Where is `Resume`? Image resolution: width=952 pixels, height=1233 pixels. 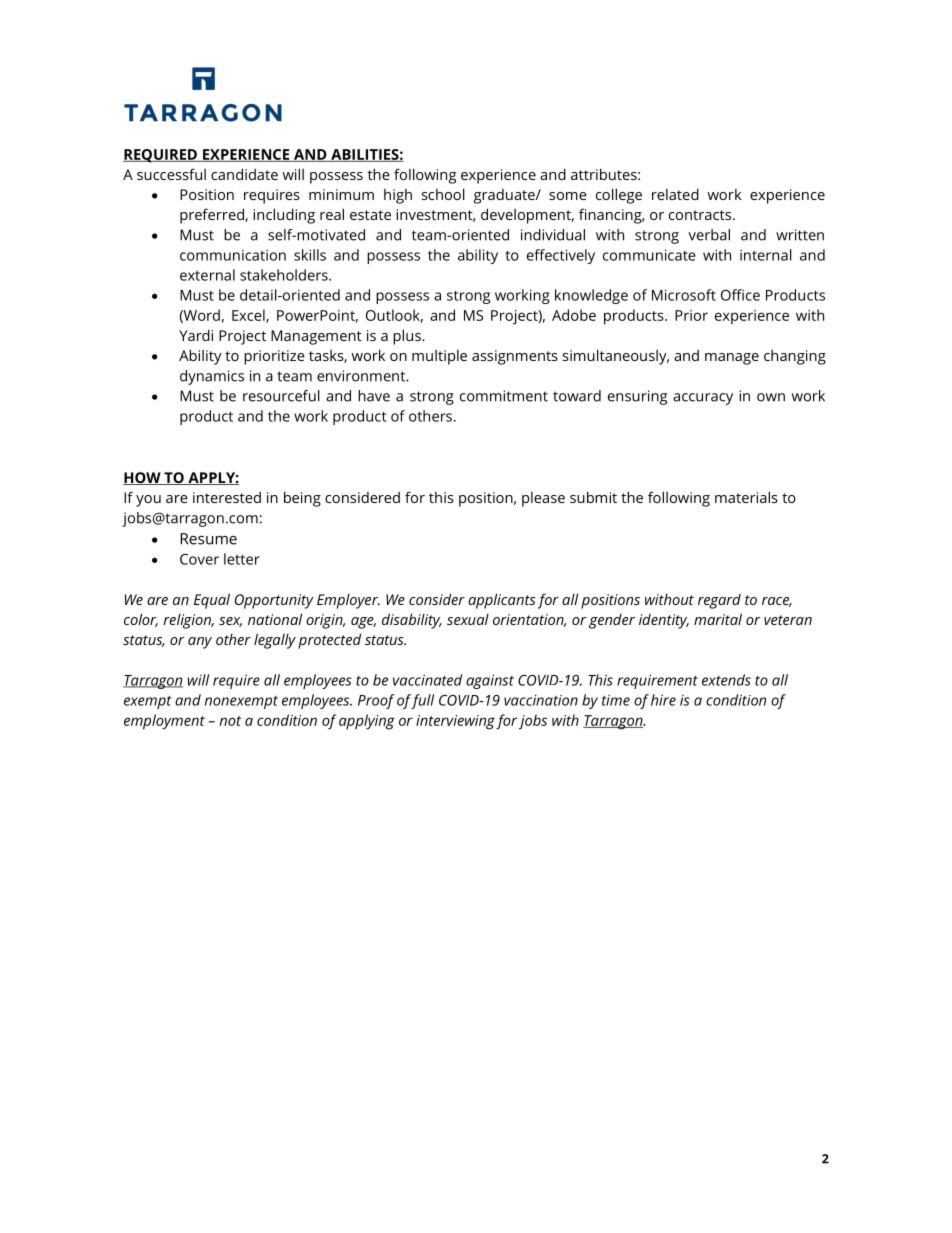 Resume is located at coordinates (208, 539).
